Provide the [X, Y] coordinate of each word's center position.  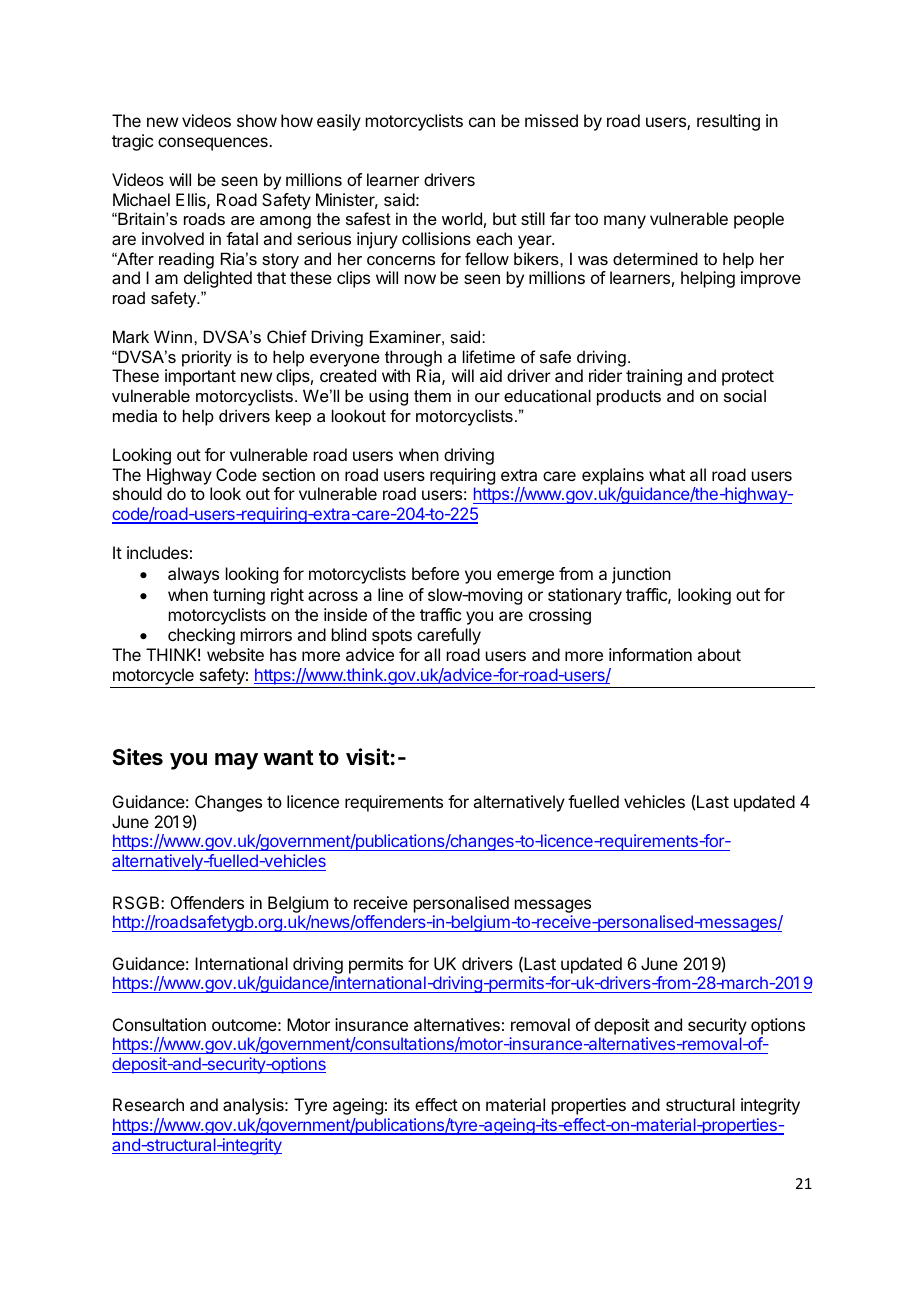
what [667, 474]
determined [655, 258]
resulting [728, 122]
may [236, 761]
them [432, 395]
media [135, 415]
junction [641, 575]
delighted [218, 279]
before [435, 573]
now [420, 279]
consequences [214, 144]
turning [239, 596]
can [482, 122]
